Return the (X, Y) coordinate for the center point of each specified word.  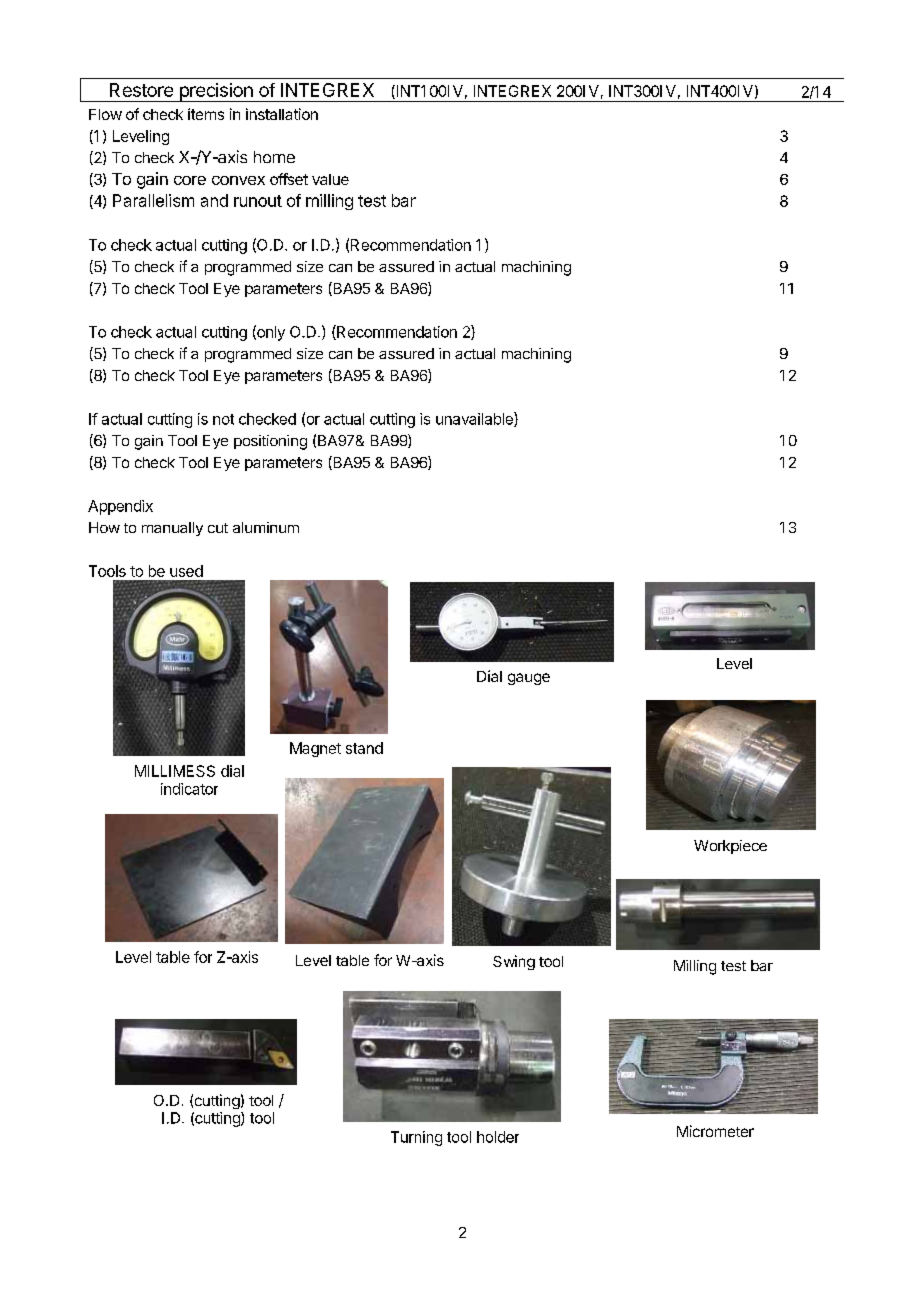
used (186, 571)
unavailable (475, 419)
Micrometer (715, 1131)
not (223, 419)
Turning (416, 1138)
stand (364, 748)
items (206, 114)
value (330, 179)
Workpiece (730, 847)
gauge (529, 679)
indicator (189, 789)
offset (289, 179)
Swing (514, 962)
